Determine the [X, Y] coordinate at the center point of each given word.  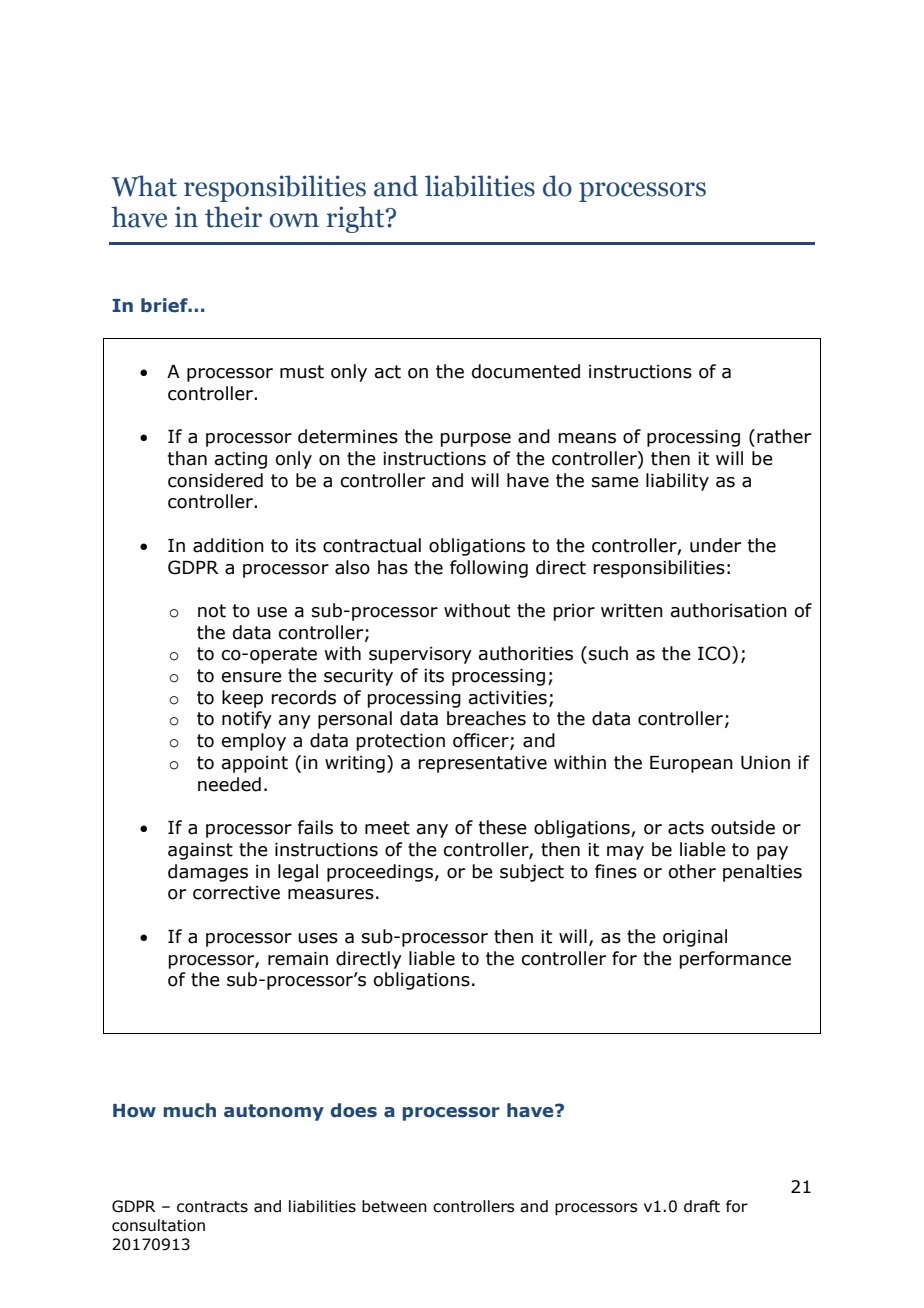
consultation [158, 1225]
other [692, 871]
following [489, 569]
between [394, 1206]
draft [702, 1206]
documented [526, 371]
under [715, 545]
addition [228, 545]
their [233, 217]
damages [208, 873]
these [503, 827]
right [357, 219]
